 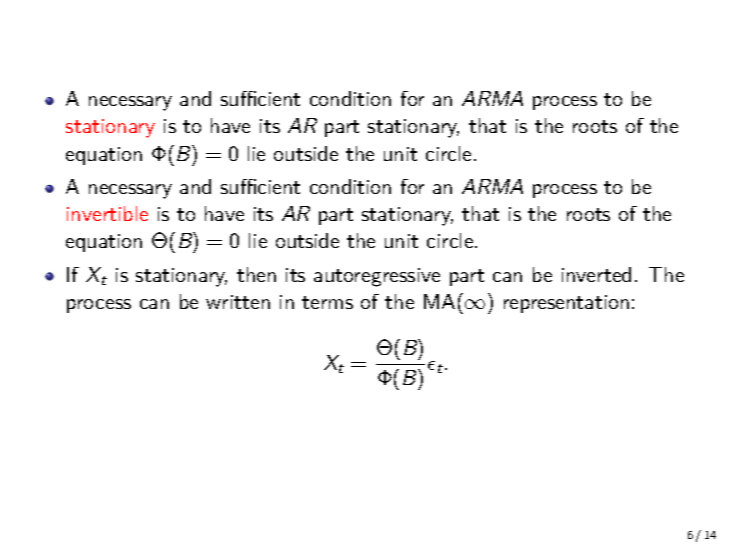 I want to click on invertible, so click(x=107, y=213).
